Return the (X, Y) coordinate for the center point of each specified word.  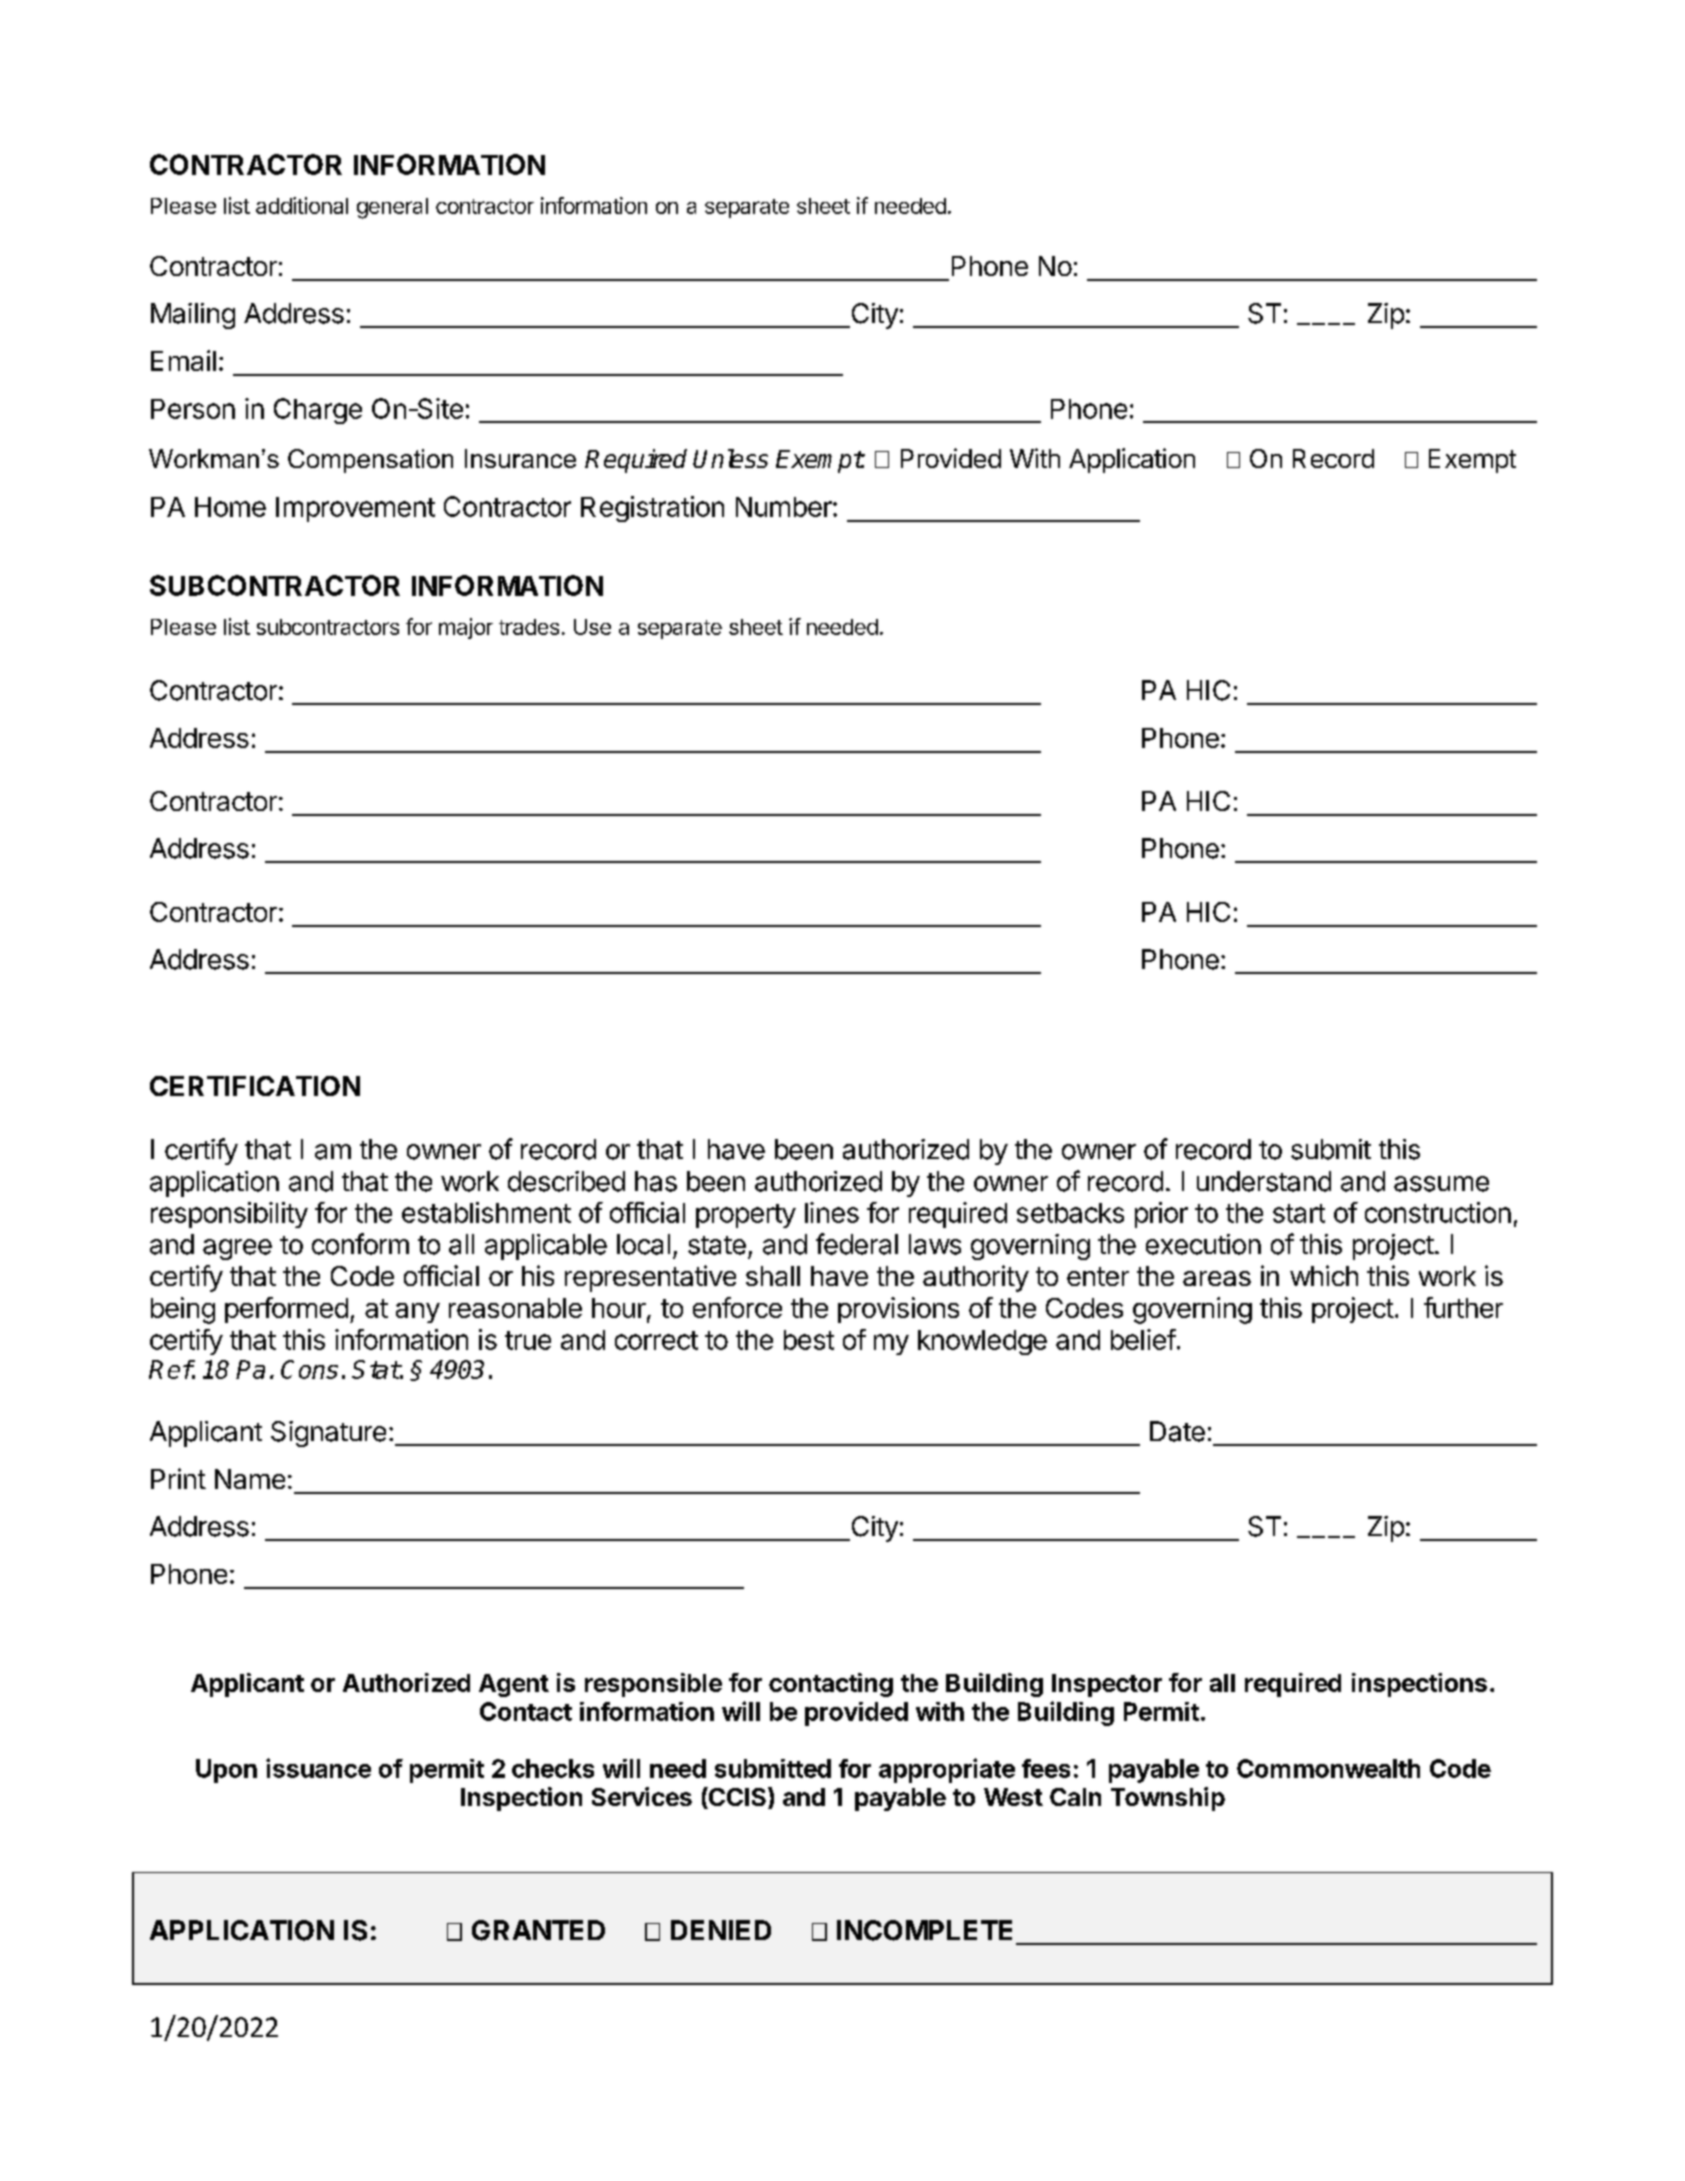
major (466, 628)
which (1324, 1275)
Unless (730, 458)
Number (785, 507)
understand (1264, 1181)
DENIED (721, 1930)
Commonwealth (1328, 1768)
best (809, 1340)
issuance (318, 1768)
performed (286, 1310)
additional (302, 205)
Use (592, 627)
